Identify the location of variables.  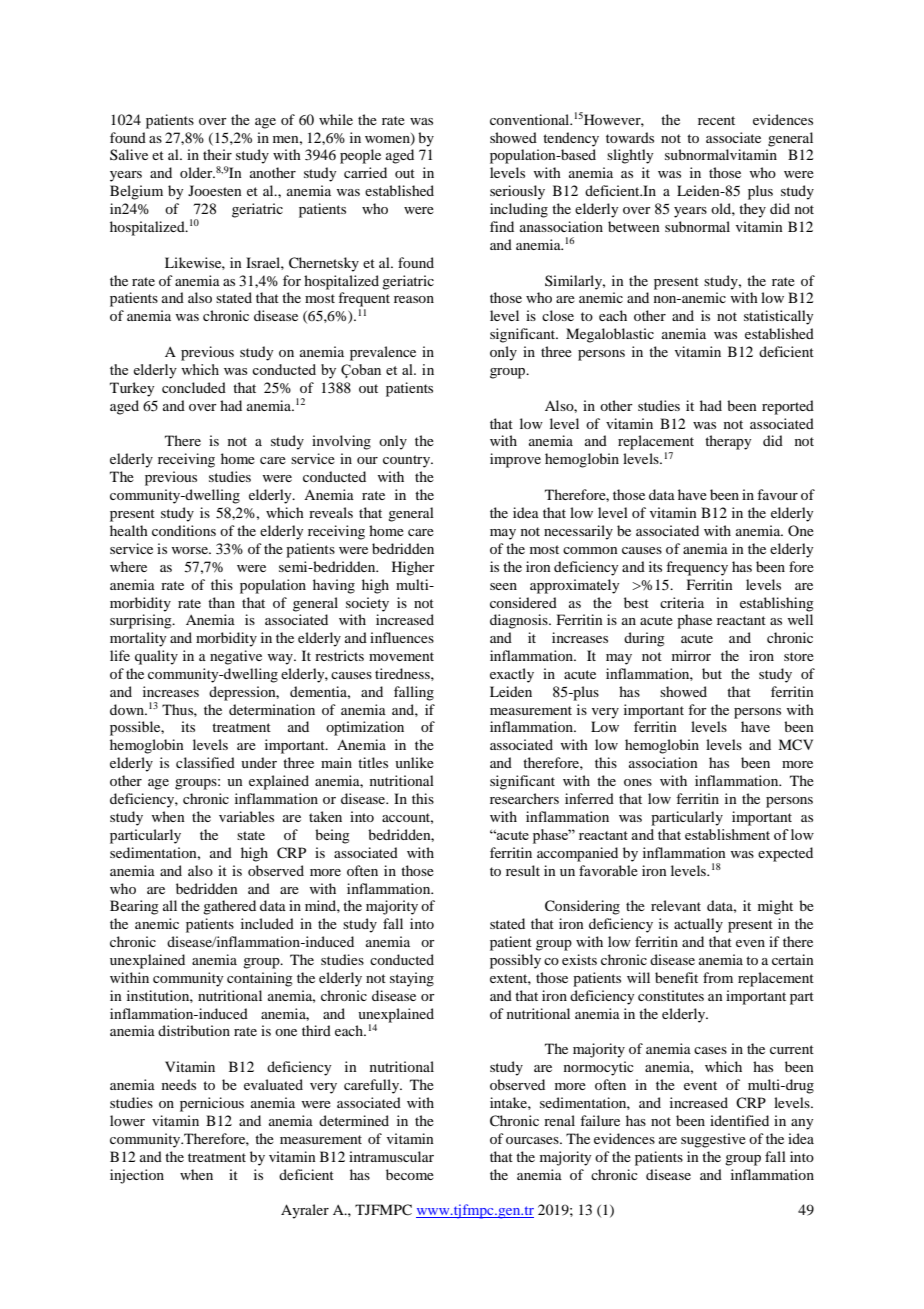
(246, 816).
